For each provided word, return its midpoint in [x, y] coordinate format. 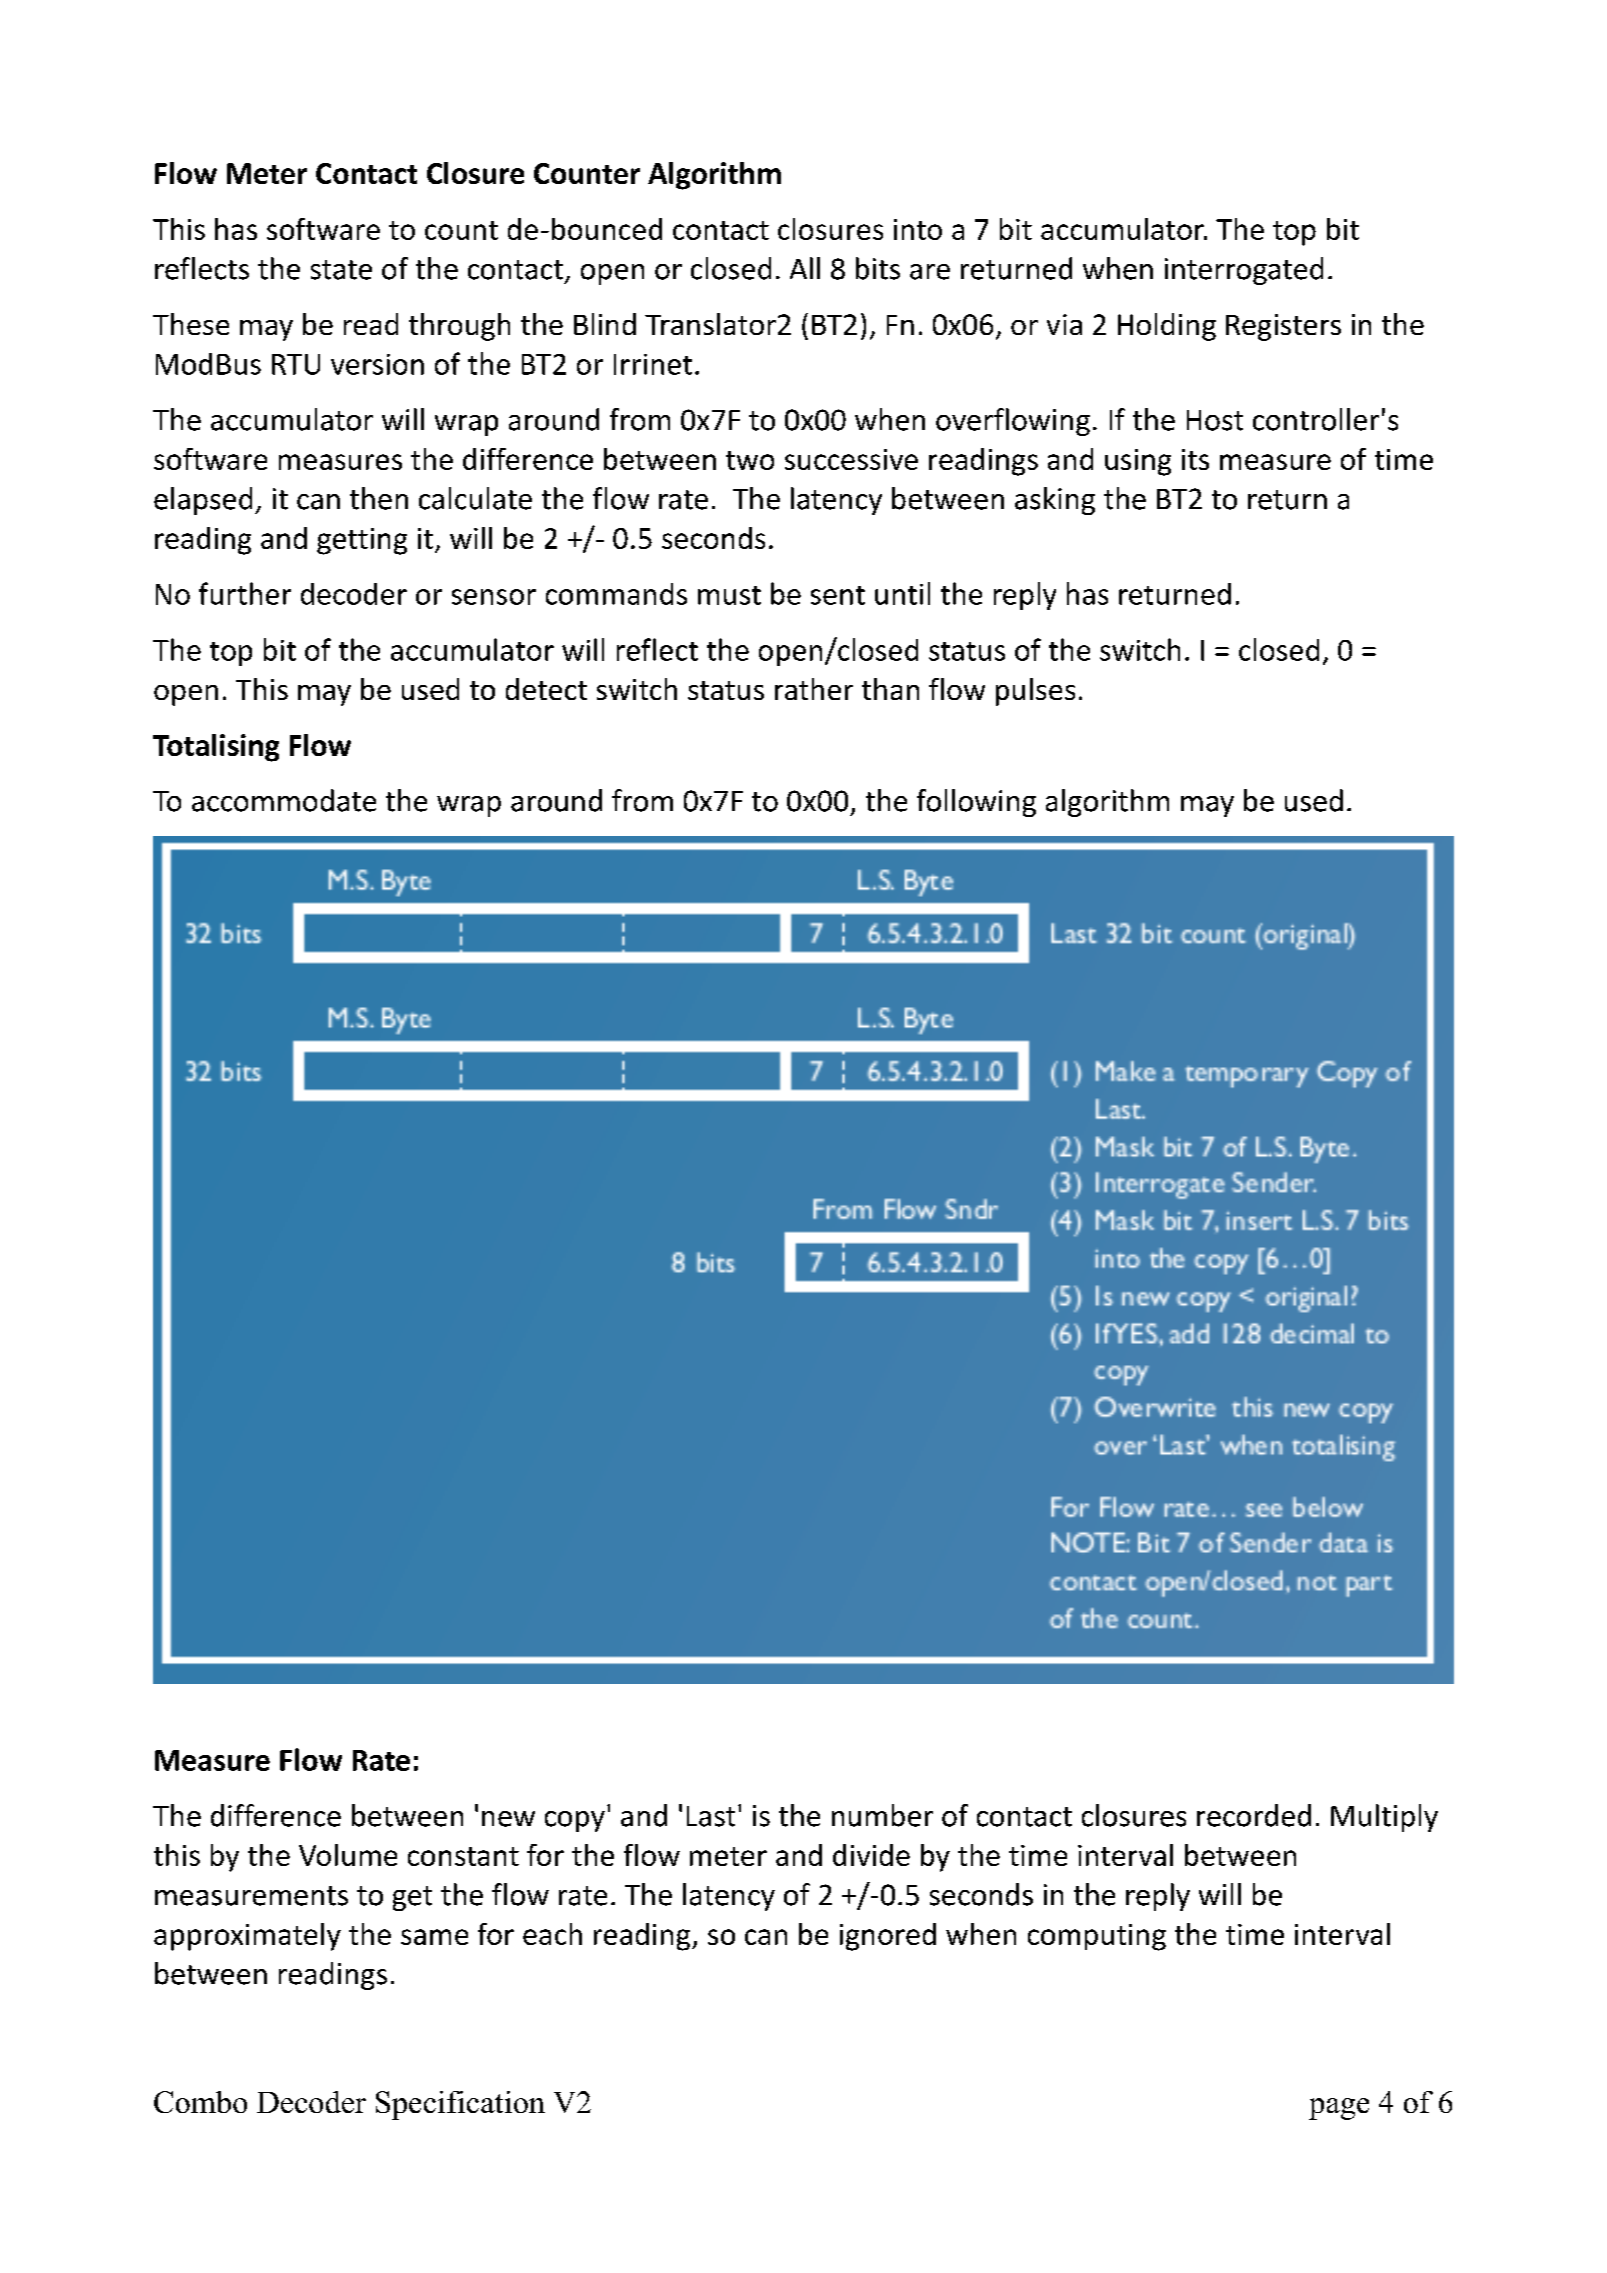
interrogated [1244, 271]
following [976, 803]
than [890, 689]
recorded [1254, 1815]
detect [546, 689]
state [341, 270]
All [805, 268]
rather [814, 689]
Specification [460, 2105]
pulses [1035, 692]
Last [711, 1816]
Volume [348, 1855]
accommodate [284, 800]
